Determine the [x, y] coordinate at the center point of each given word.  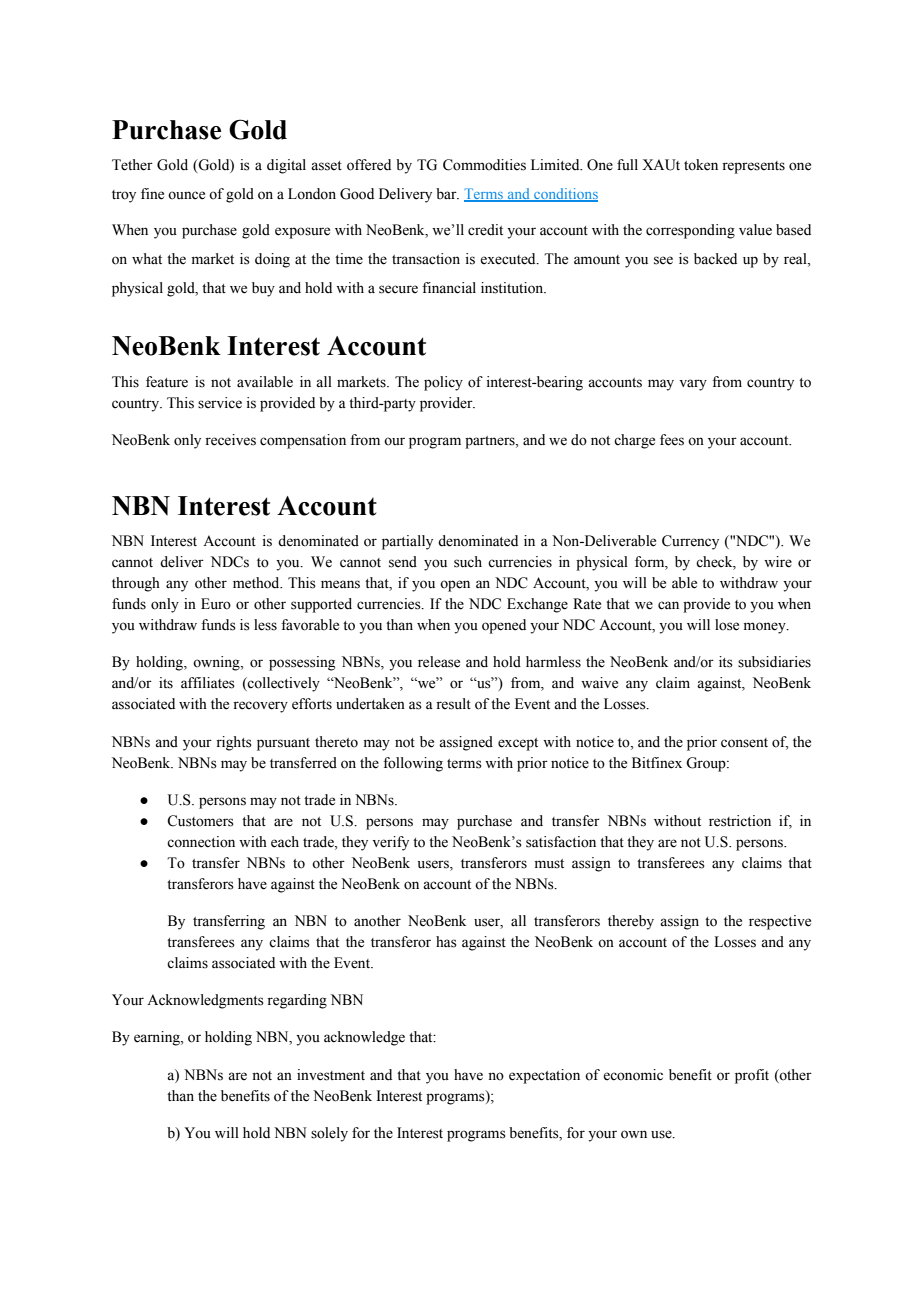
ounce [186, 195]
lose [727, 625]
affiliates [208, 683]
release [439, 662]
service [220, 403]
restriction [740, 821]
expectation [544, 1076]
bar [447, 193]
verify [390, 843]
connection [201, 842]
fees [672, 440]
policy [443, 383]
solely [329, 1134]
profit [752, 1076]
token [701, 165]
